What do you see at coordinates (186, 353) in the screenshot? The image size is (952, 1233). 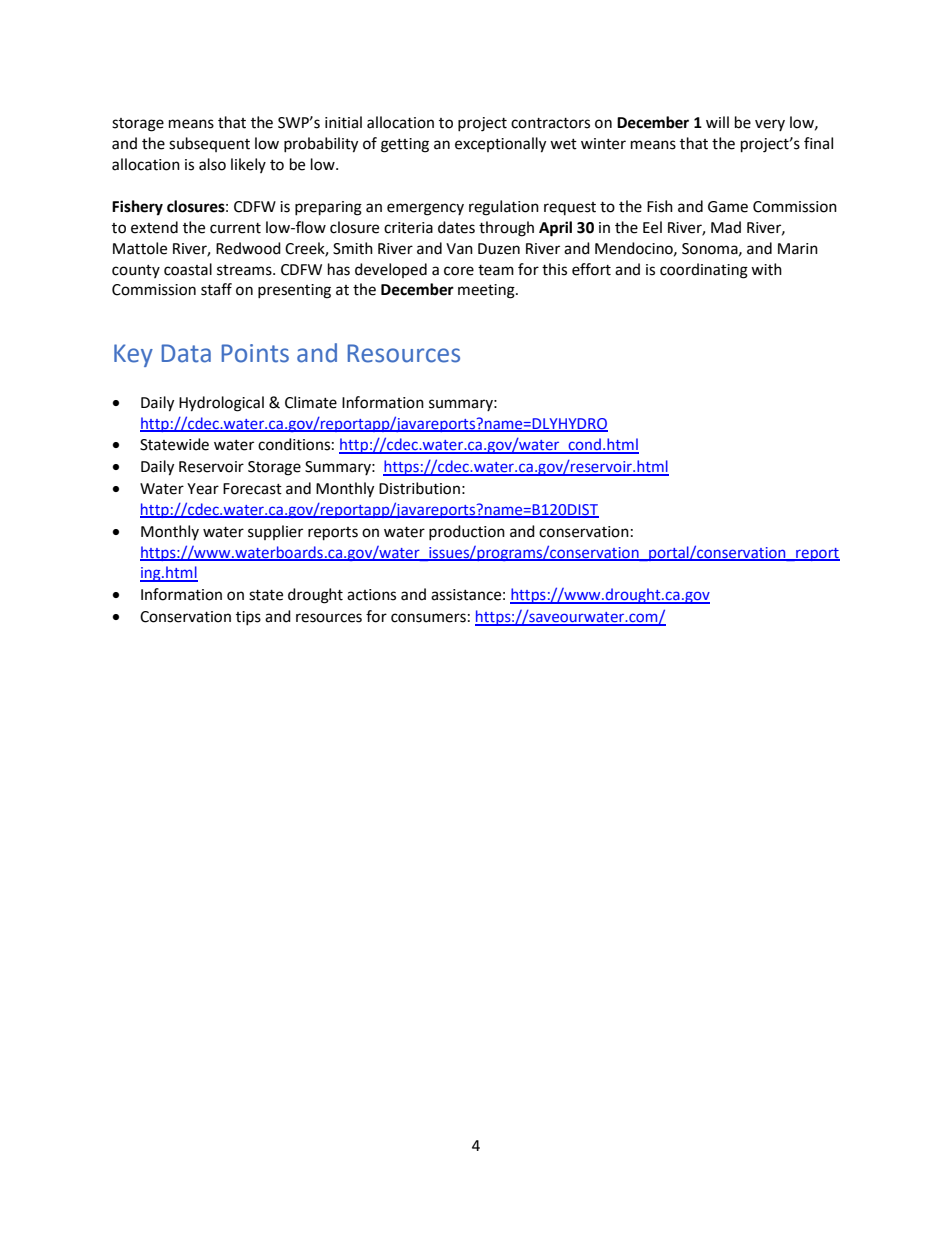 I see `Data` at bounding box center [186, 353].
